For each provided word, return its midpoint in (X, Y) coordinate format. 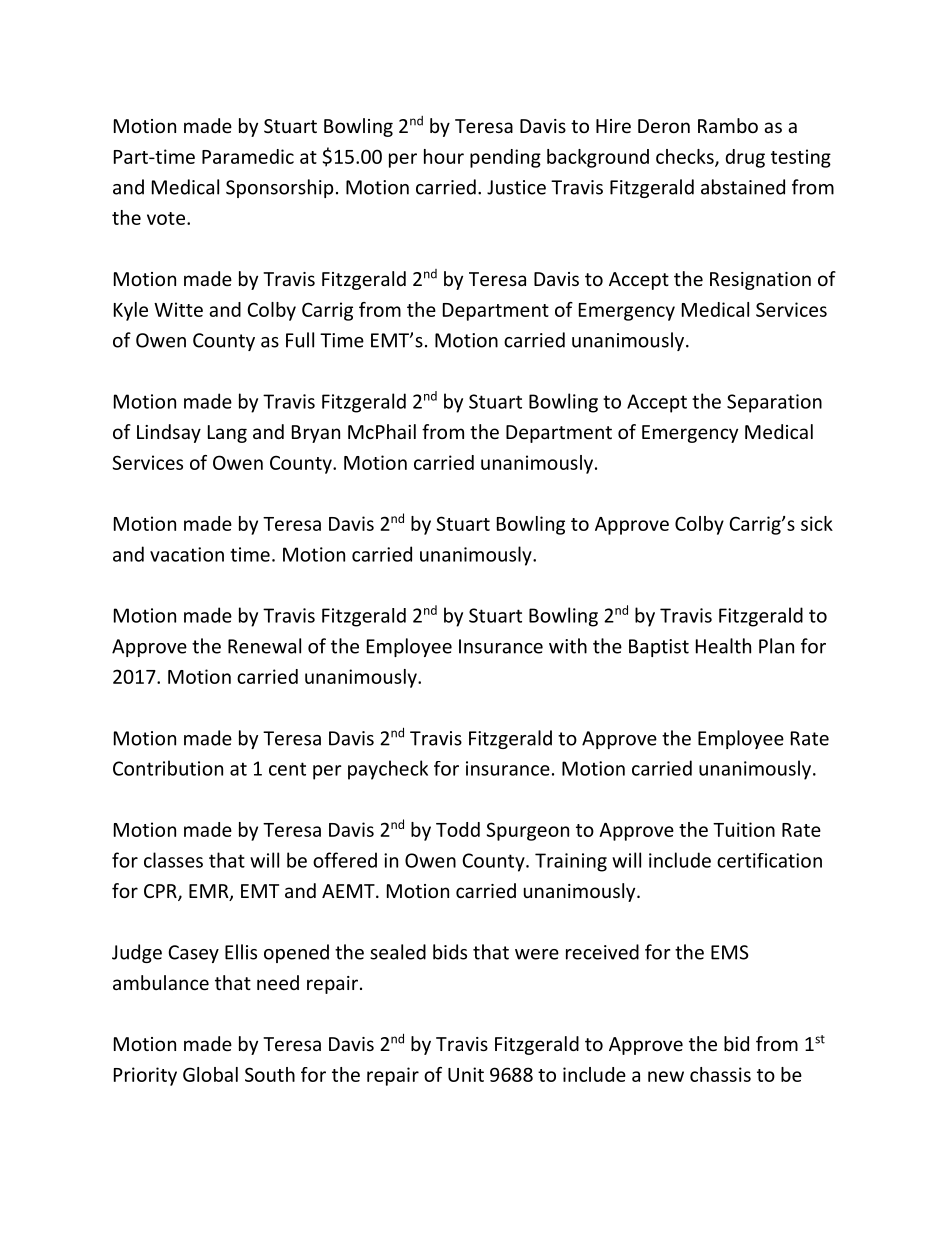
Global (210, 1074)
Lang (227, 434)
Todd (458, 829)
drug (745, 158)
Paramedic (248, 156)
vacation (187, 554)
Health (723, 646)
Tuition (744, 829)
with (568, 646)
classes (173, 860)
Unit (466, 1074)
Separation (774, 403)
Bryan (316, 434)
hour (444, 156)
